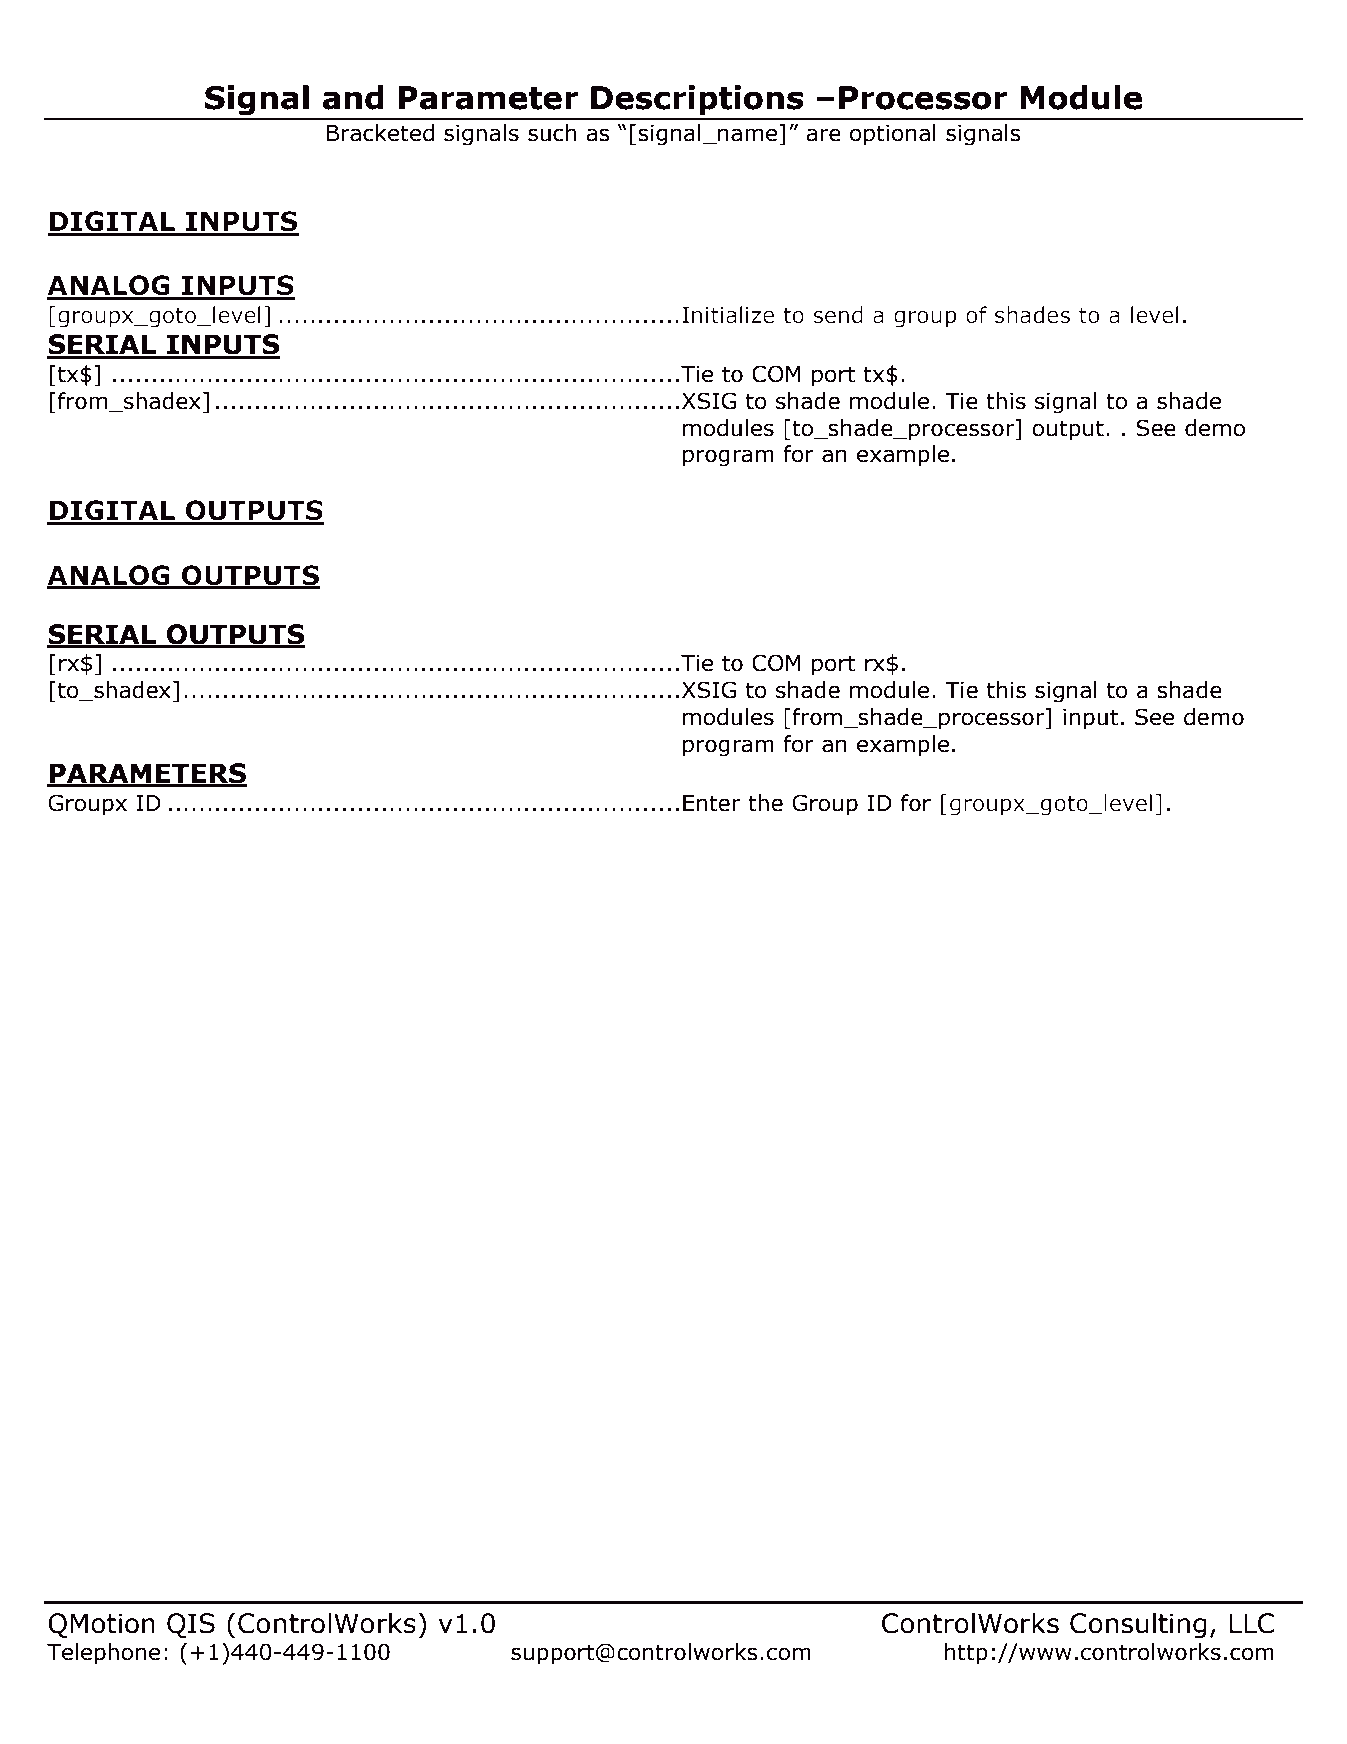 Image resolution: width=1347 pixels, height=1744 pixels. Describe the element at coordinates (103, 1654) in the image. I see `Telephone` at that location.
